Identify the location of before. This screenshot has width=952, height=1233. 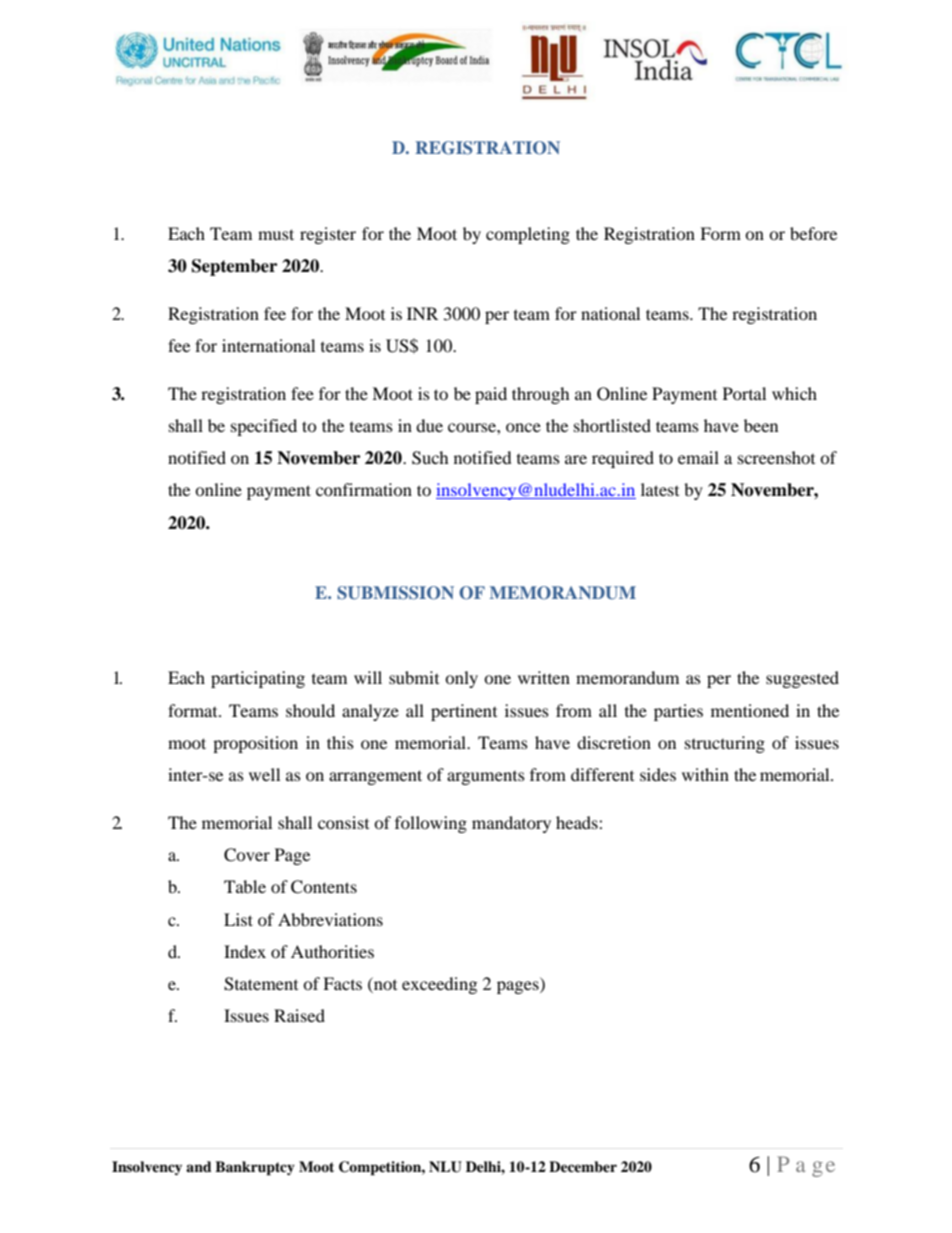
(813, 233).
